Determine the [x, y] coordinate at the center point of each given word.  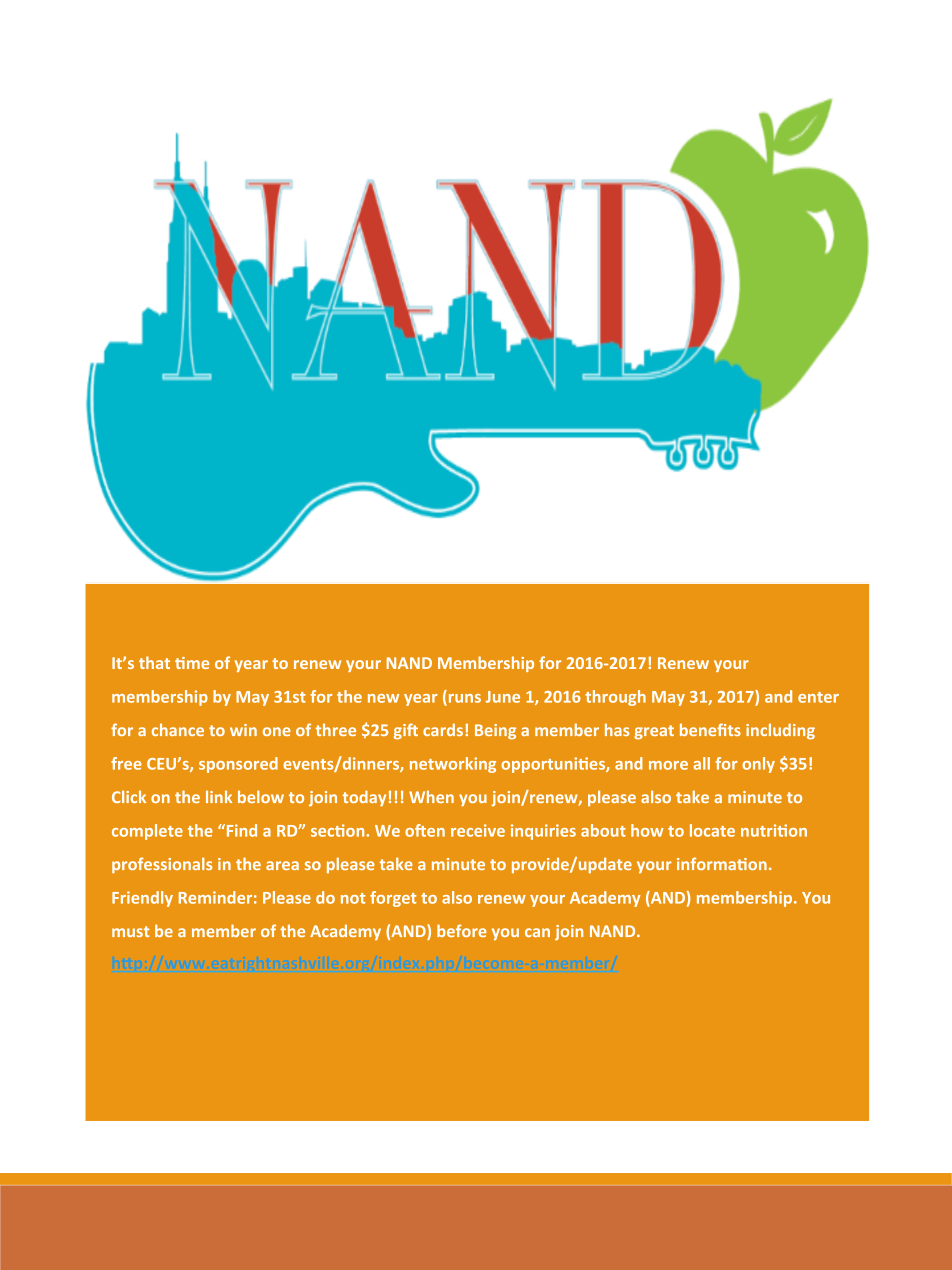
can [537, 932]
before [462, 930]
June [503, 697]
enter [818, 697]
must [130, 931]
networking [453, 765]
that [154, 662]
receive [478, 830]
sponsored [238, 765]
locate [712, 830]
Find [240, 830]
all [701, 763]
